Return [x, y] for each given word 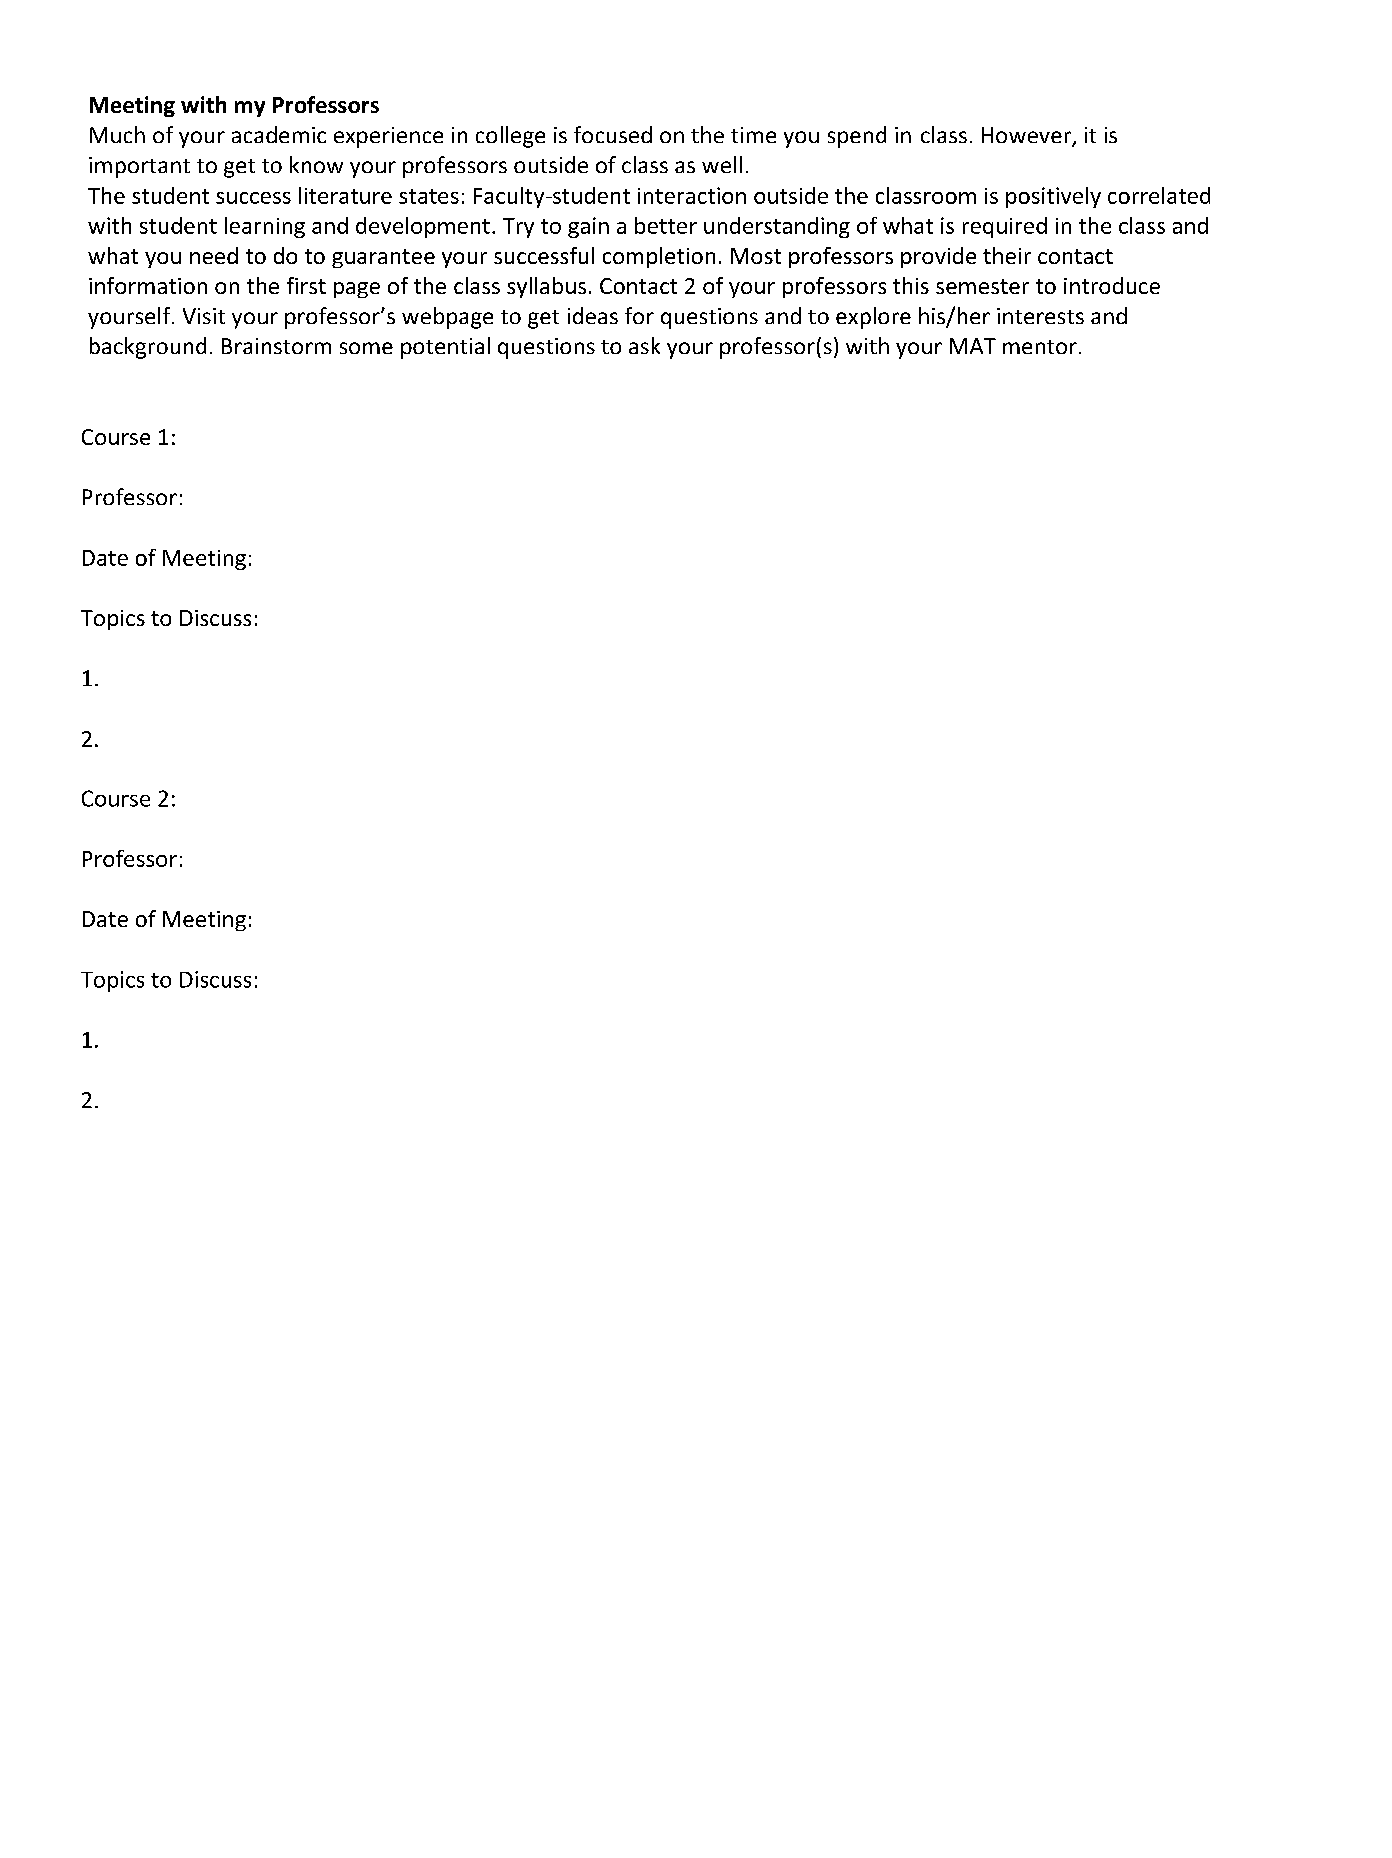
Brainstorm [276, 346]
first [306, 285]
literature [345, 195]
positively [1053, 197]
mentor [1040, 347]
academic [279, 134]
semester [982, 286]
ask [644, 345]
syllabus [546, 287]
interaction [692, 195]
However [1028, 136]
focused [613, 134]
